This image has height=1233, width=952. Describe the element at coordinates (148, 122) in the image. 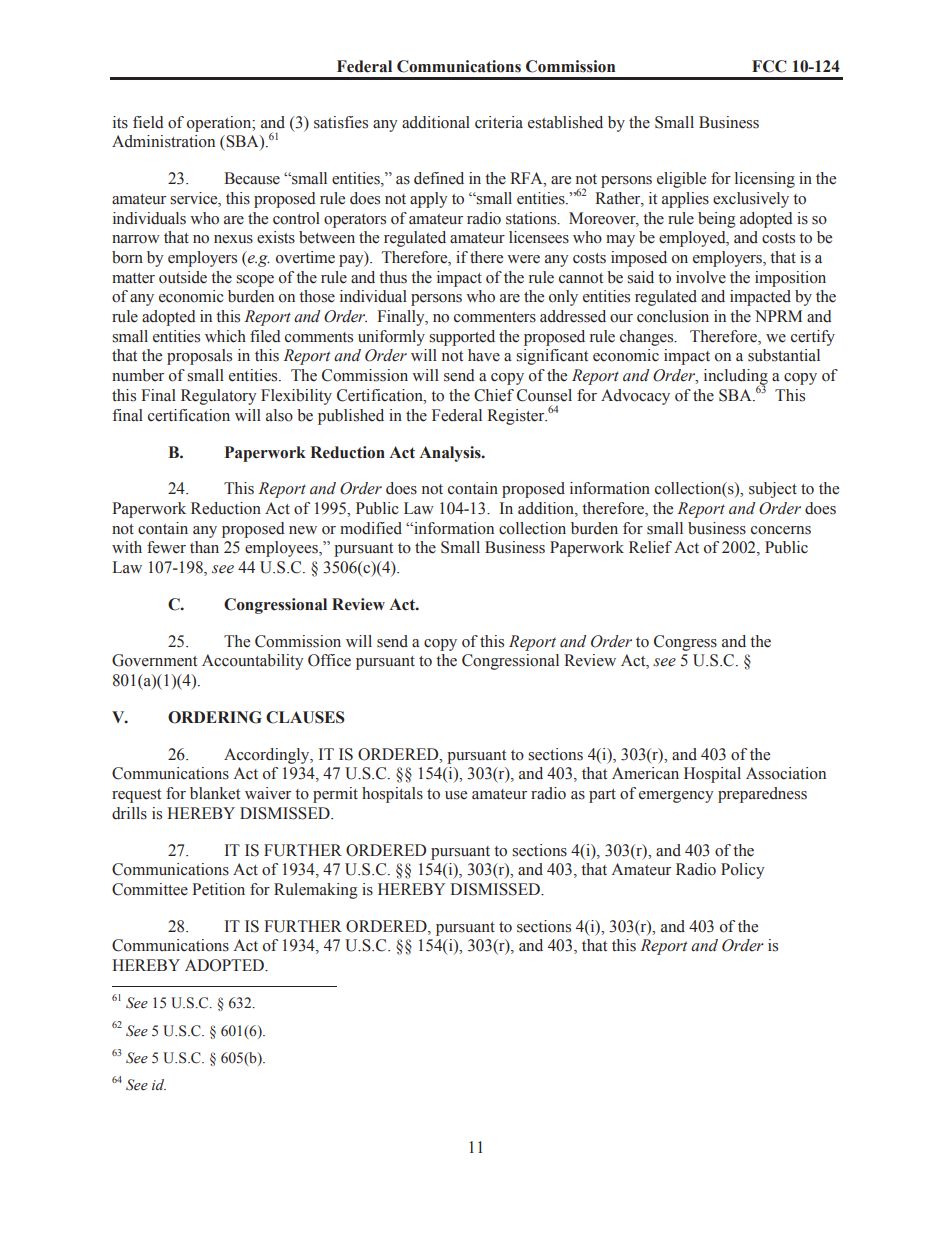

I see `field` at that location.
